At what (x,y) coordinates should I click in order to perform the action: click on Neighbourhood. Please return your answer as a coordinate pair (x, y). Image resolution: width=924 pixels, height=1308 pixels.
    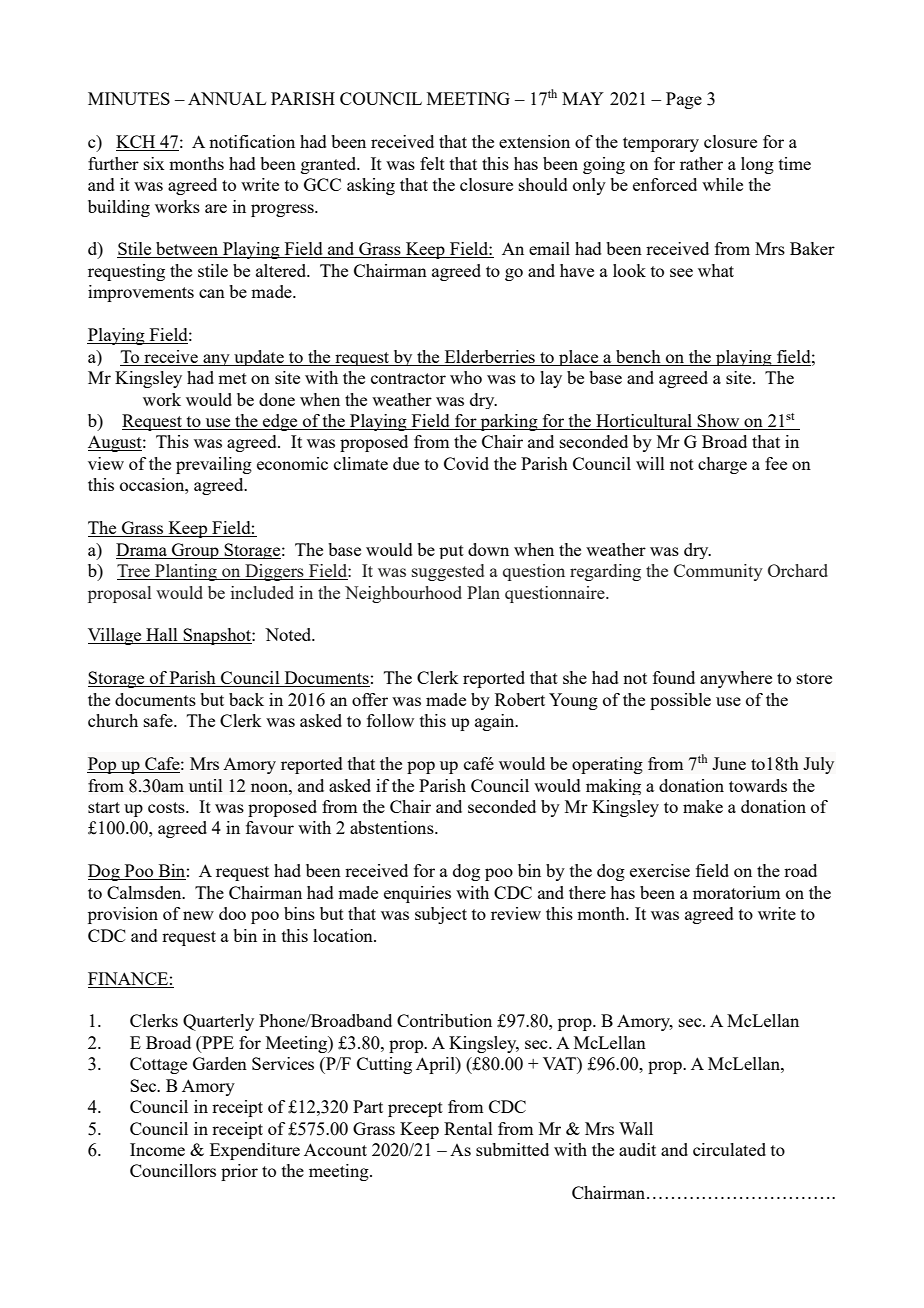
    Looking at the image, I should click on (403, 594).
